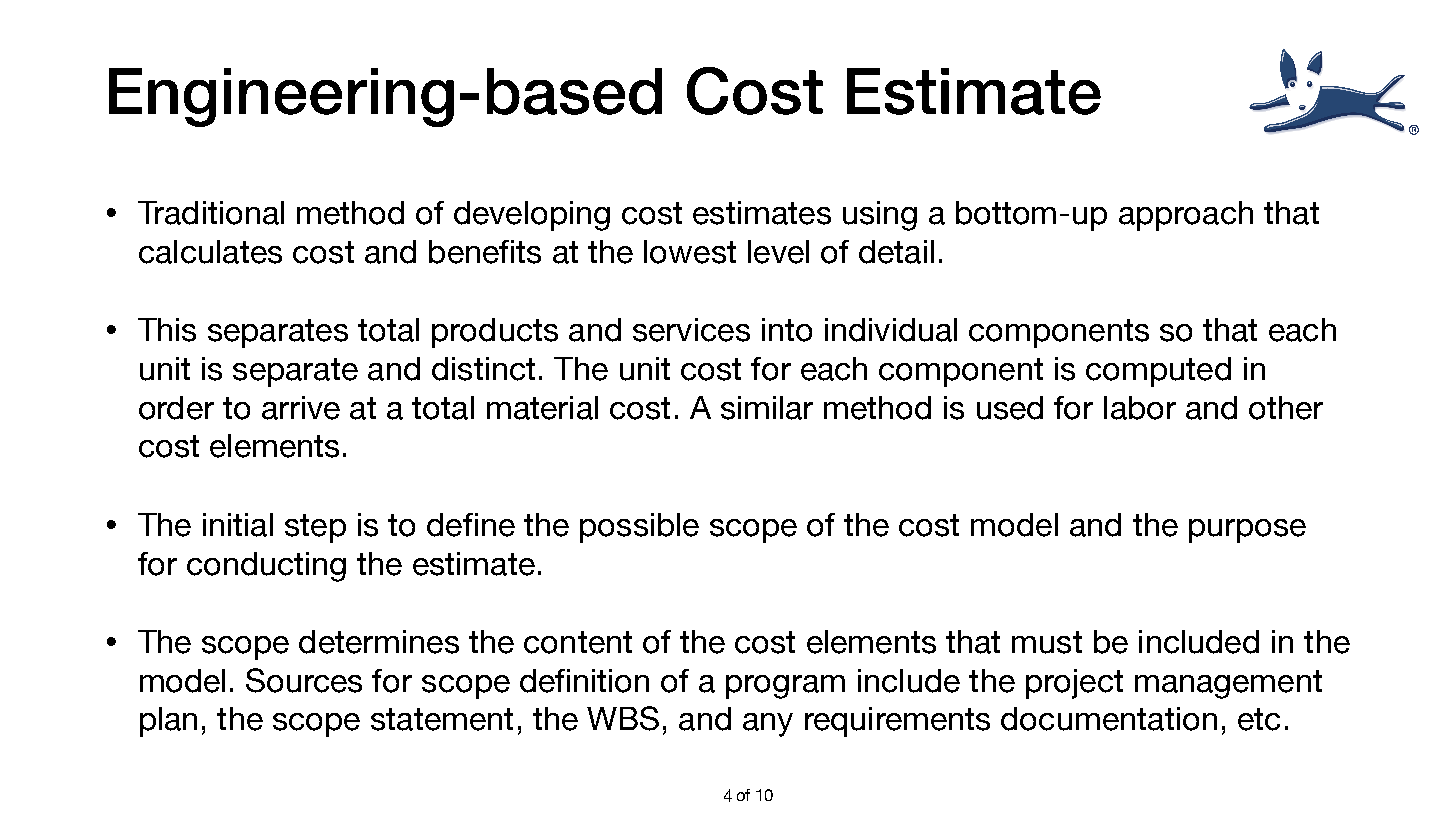 This image has width=1456, height=819. I want to click on Sources, so click(304, 680).
